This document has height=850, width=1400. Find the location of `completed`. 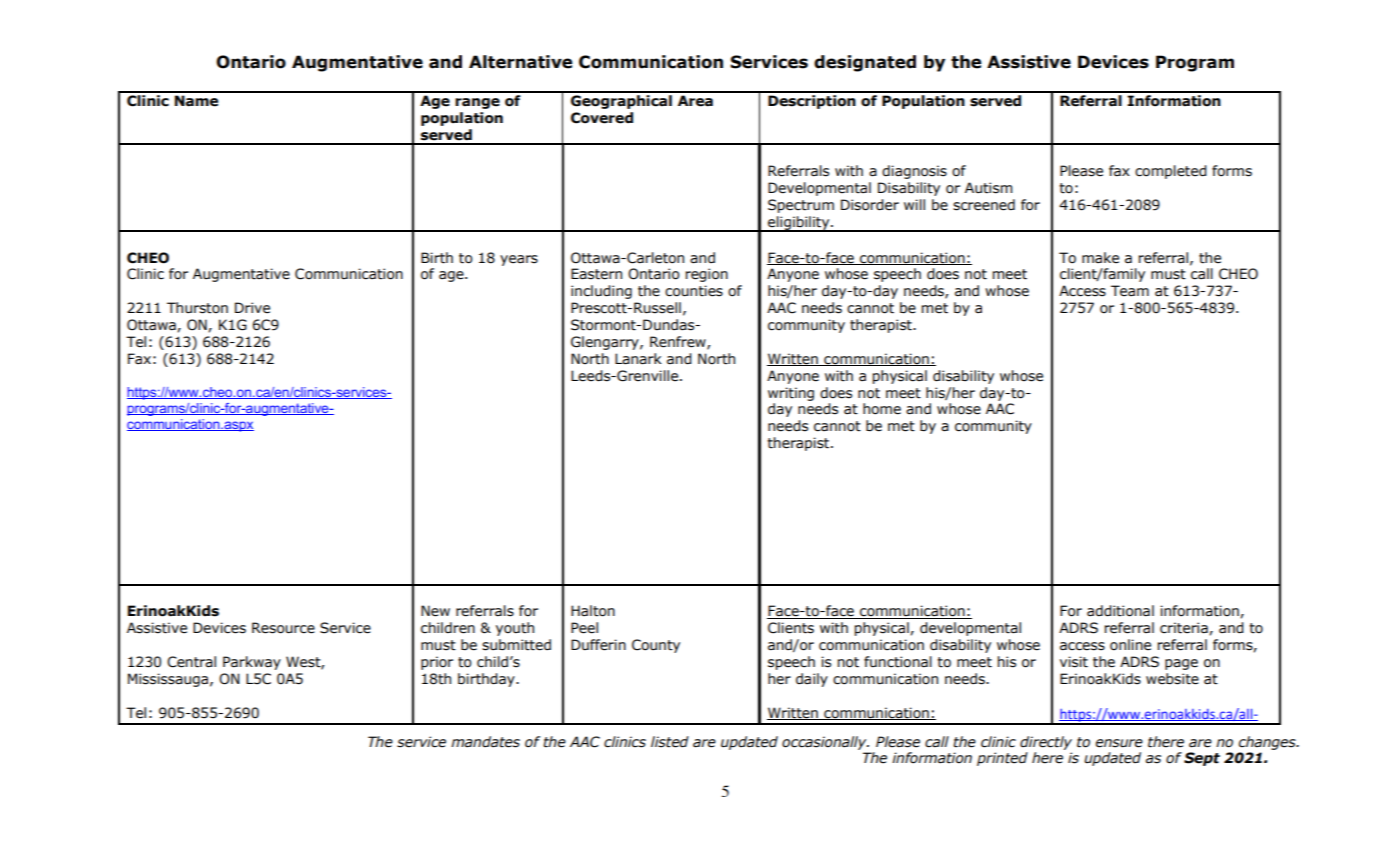

completed is located at coordinates (1171, 172).
